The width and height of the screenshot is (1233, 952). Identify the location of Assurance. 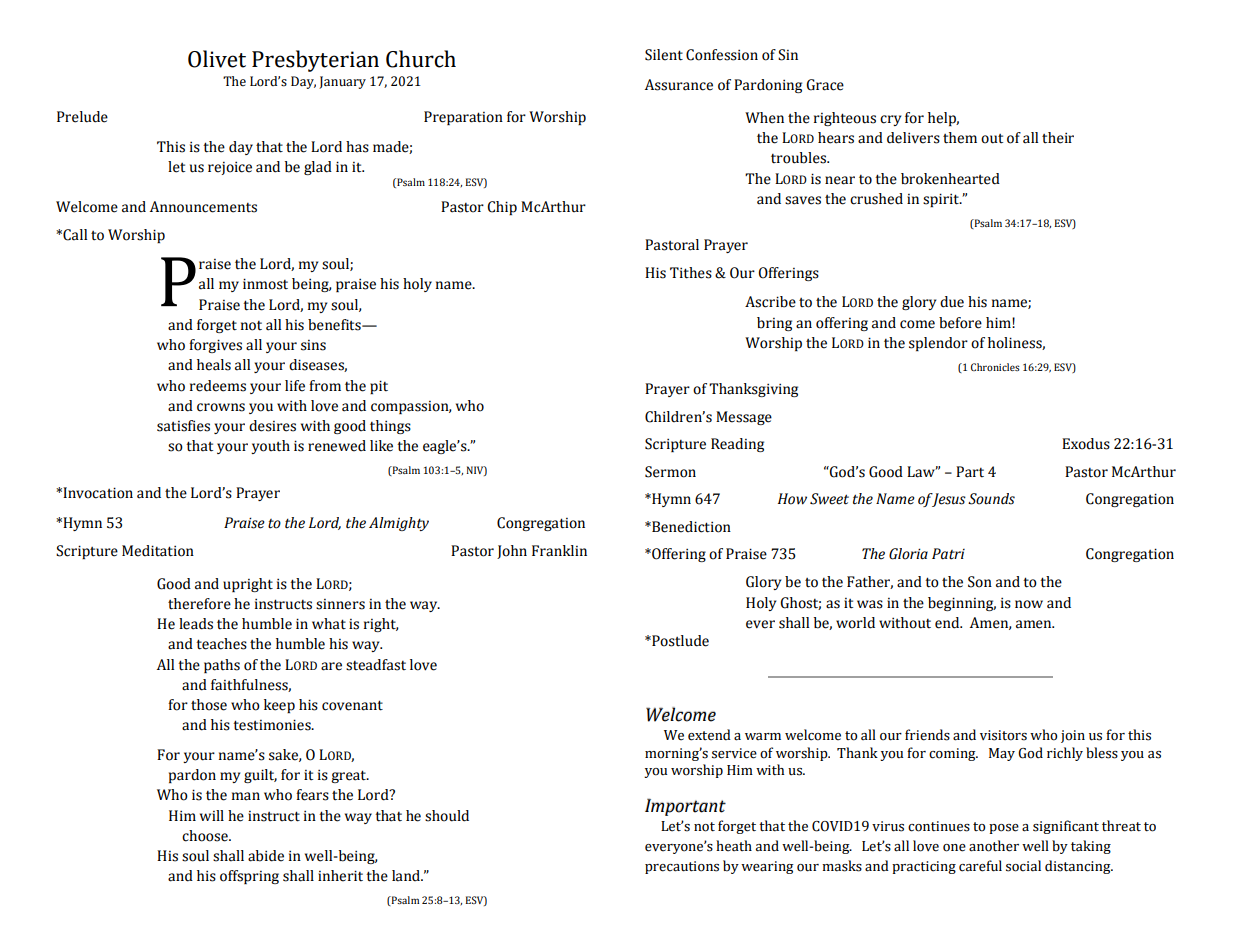
(679, 85).
